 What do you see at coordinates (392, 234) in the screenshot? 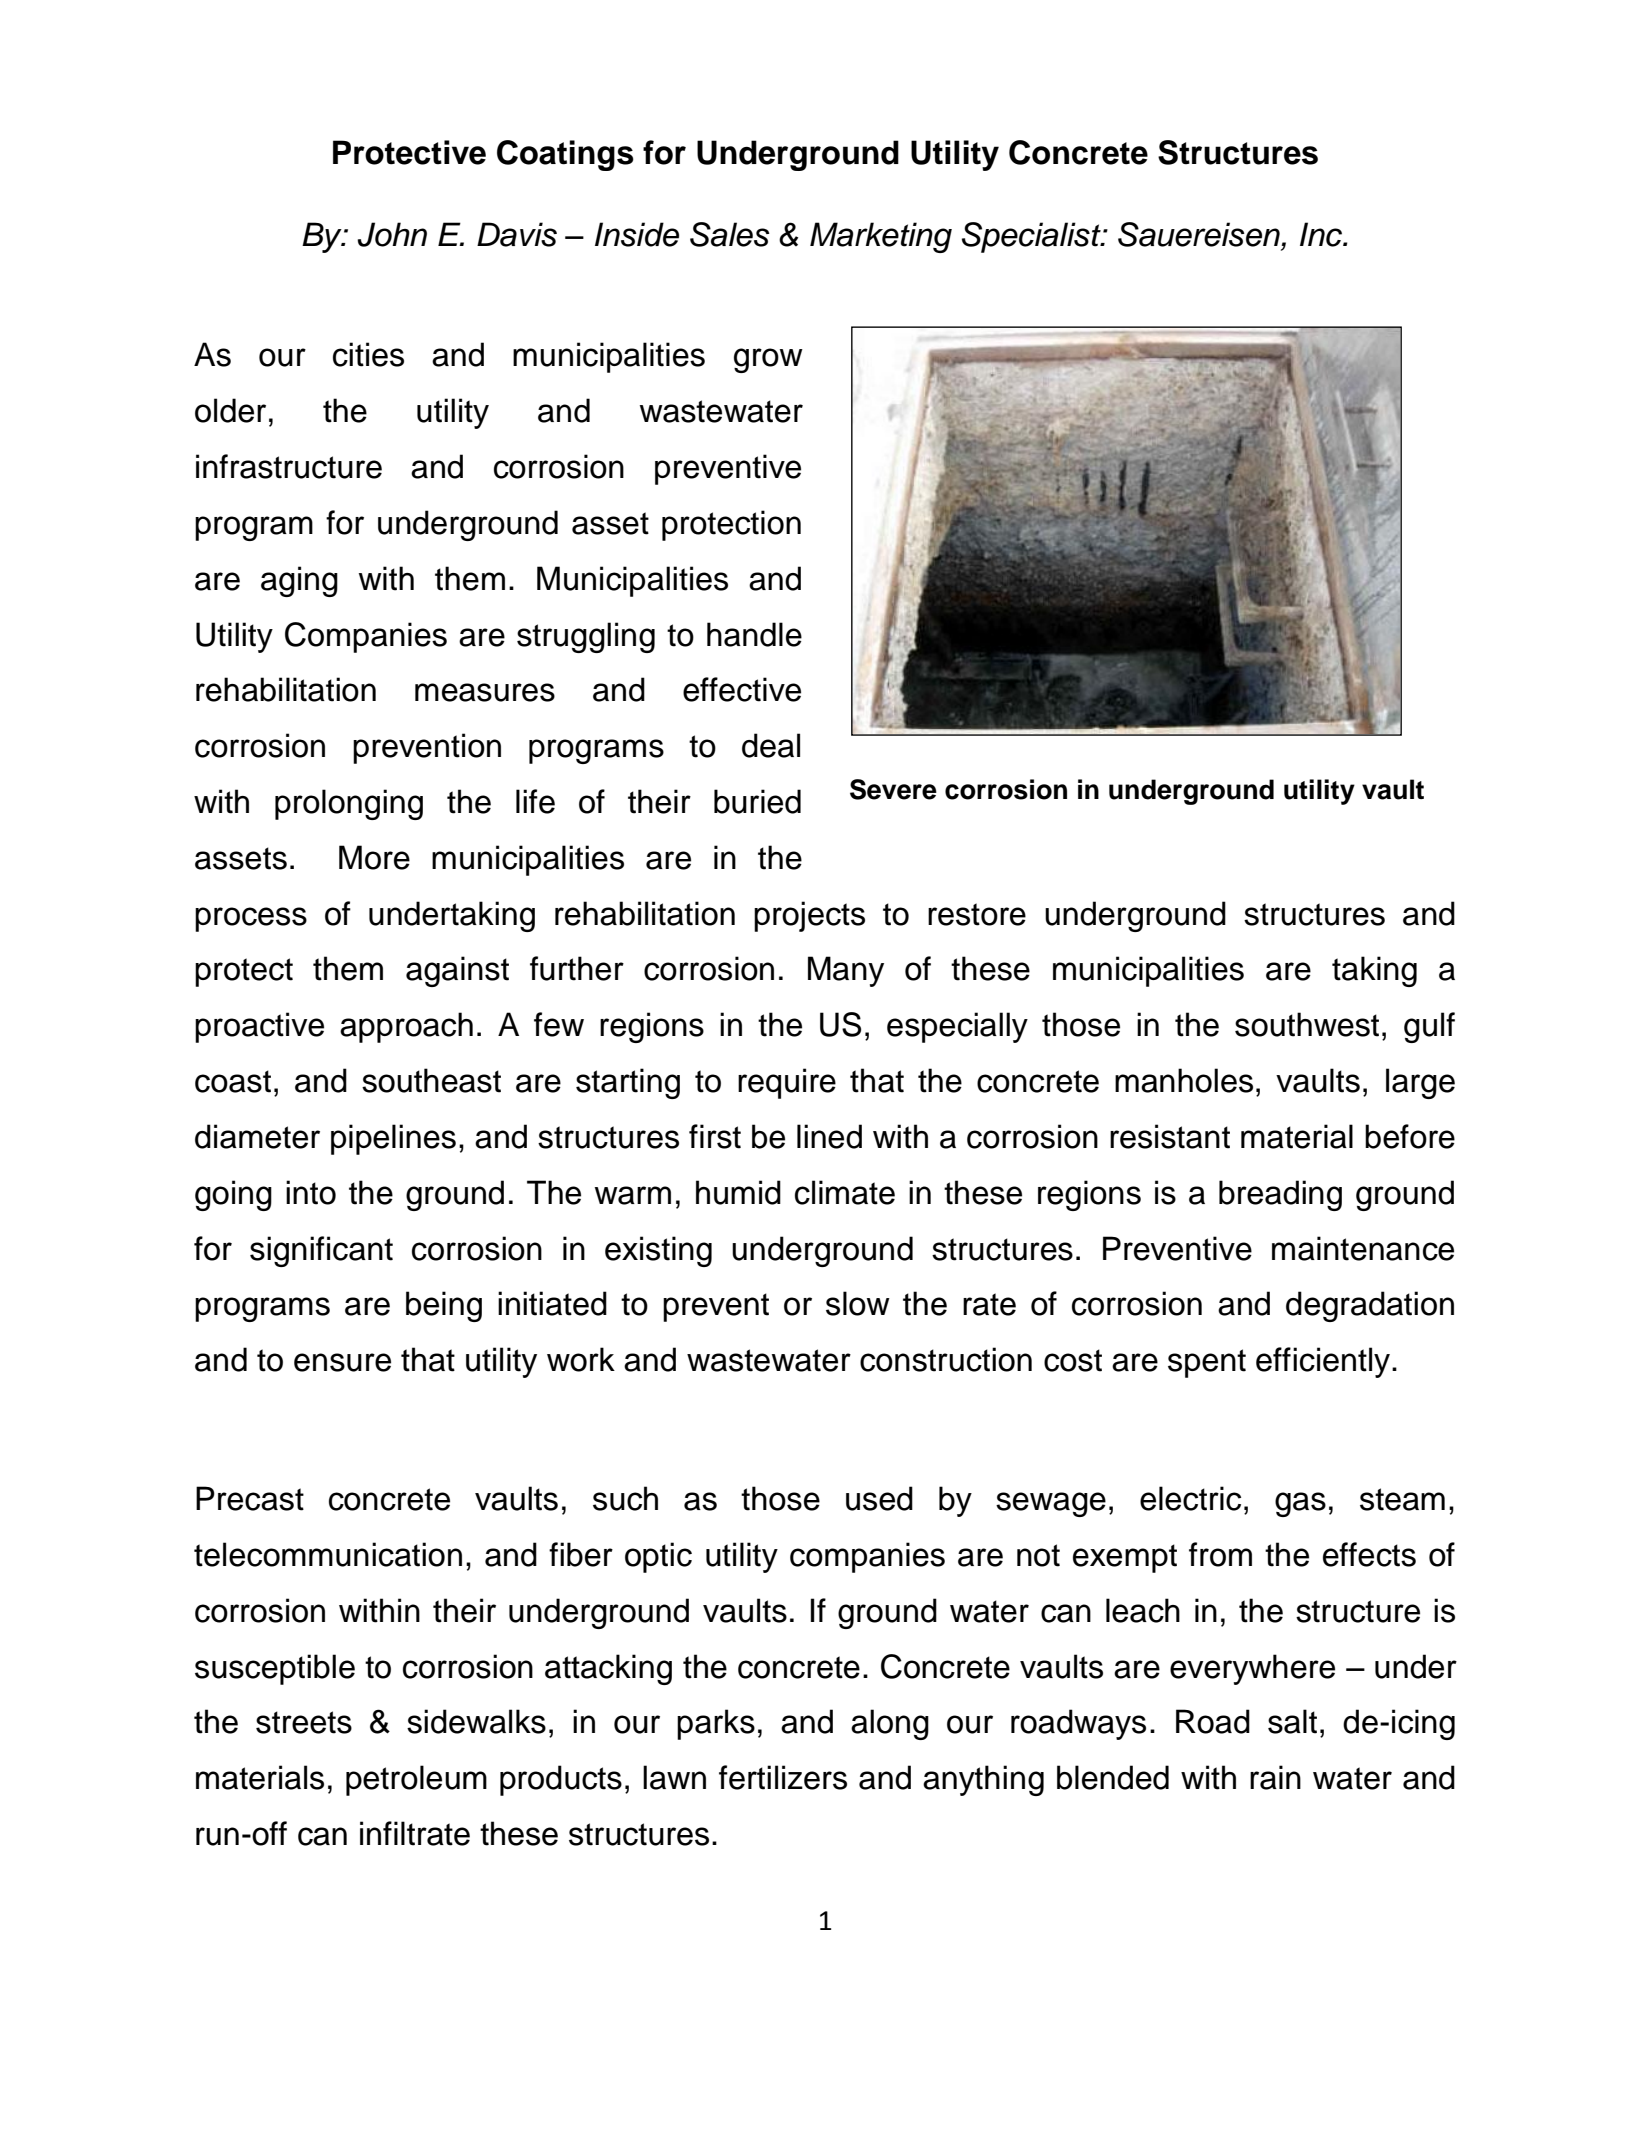
I see `John` at bounding box center [392, 234].
